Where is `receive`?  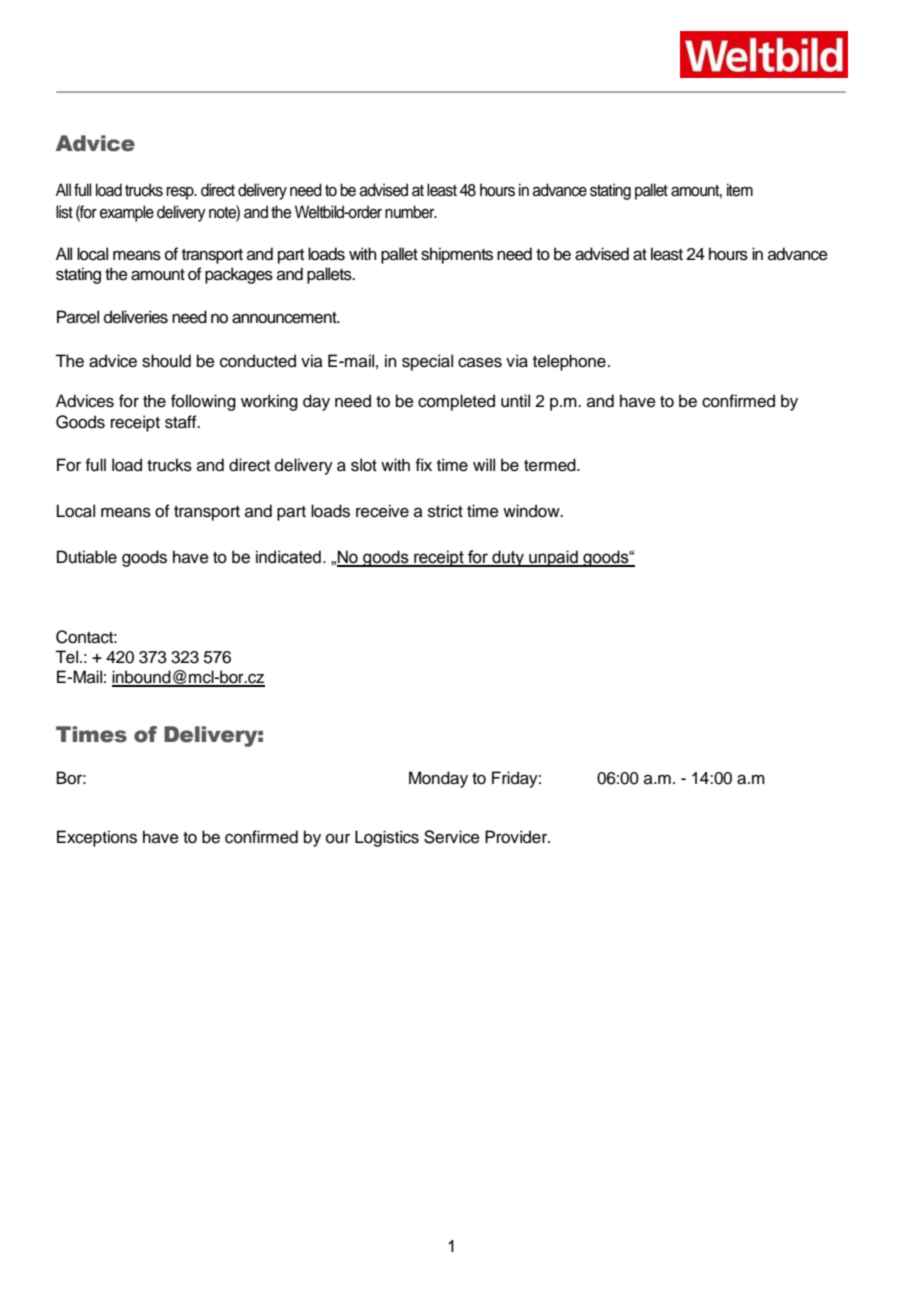
receive is located at coordinates (382, 511).
